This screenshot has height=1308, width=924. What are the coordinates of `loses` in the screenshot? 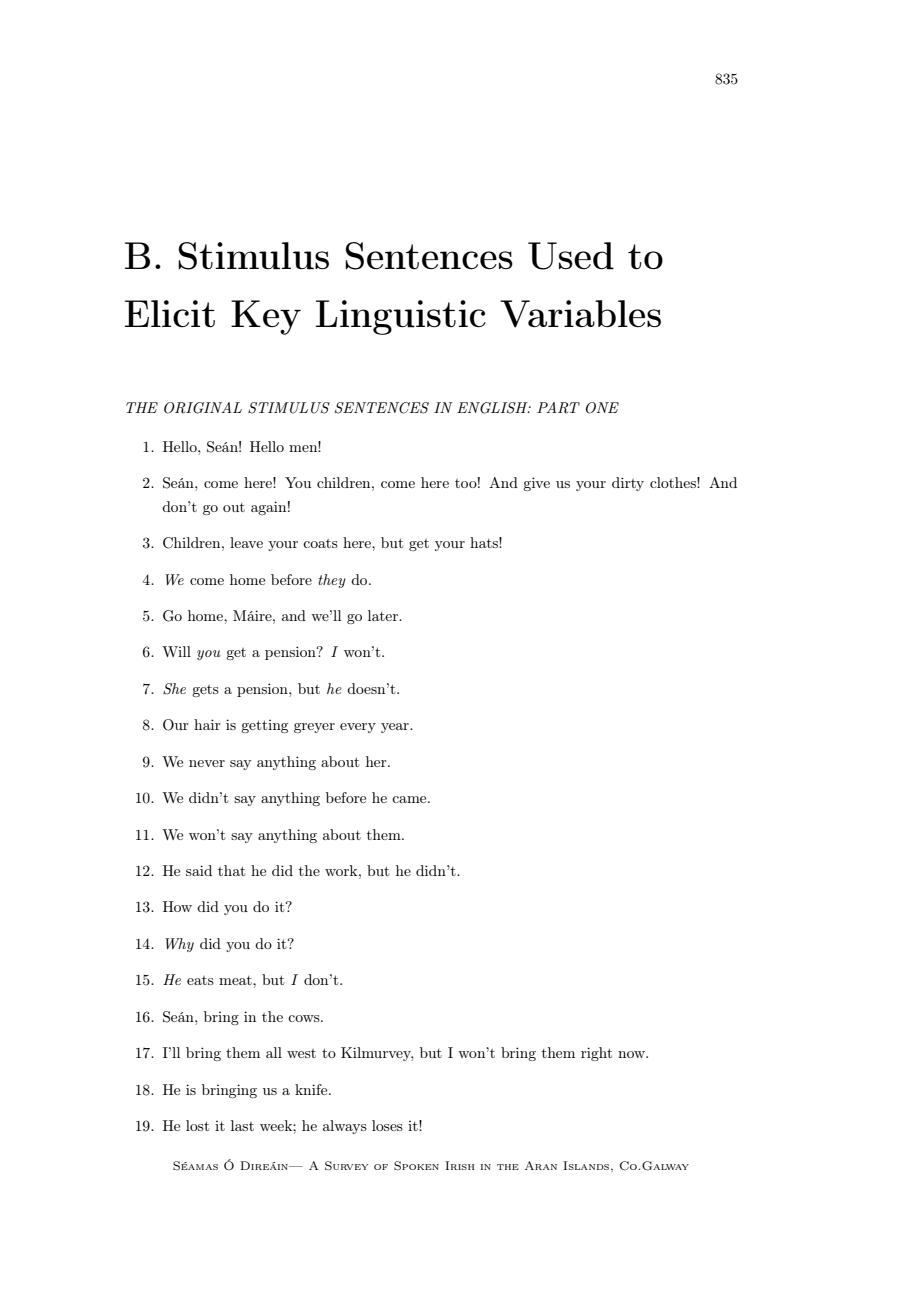 It's located at (387, 1125).
